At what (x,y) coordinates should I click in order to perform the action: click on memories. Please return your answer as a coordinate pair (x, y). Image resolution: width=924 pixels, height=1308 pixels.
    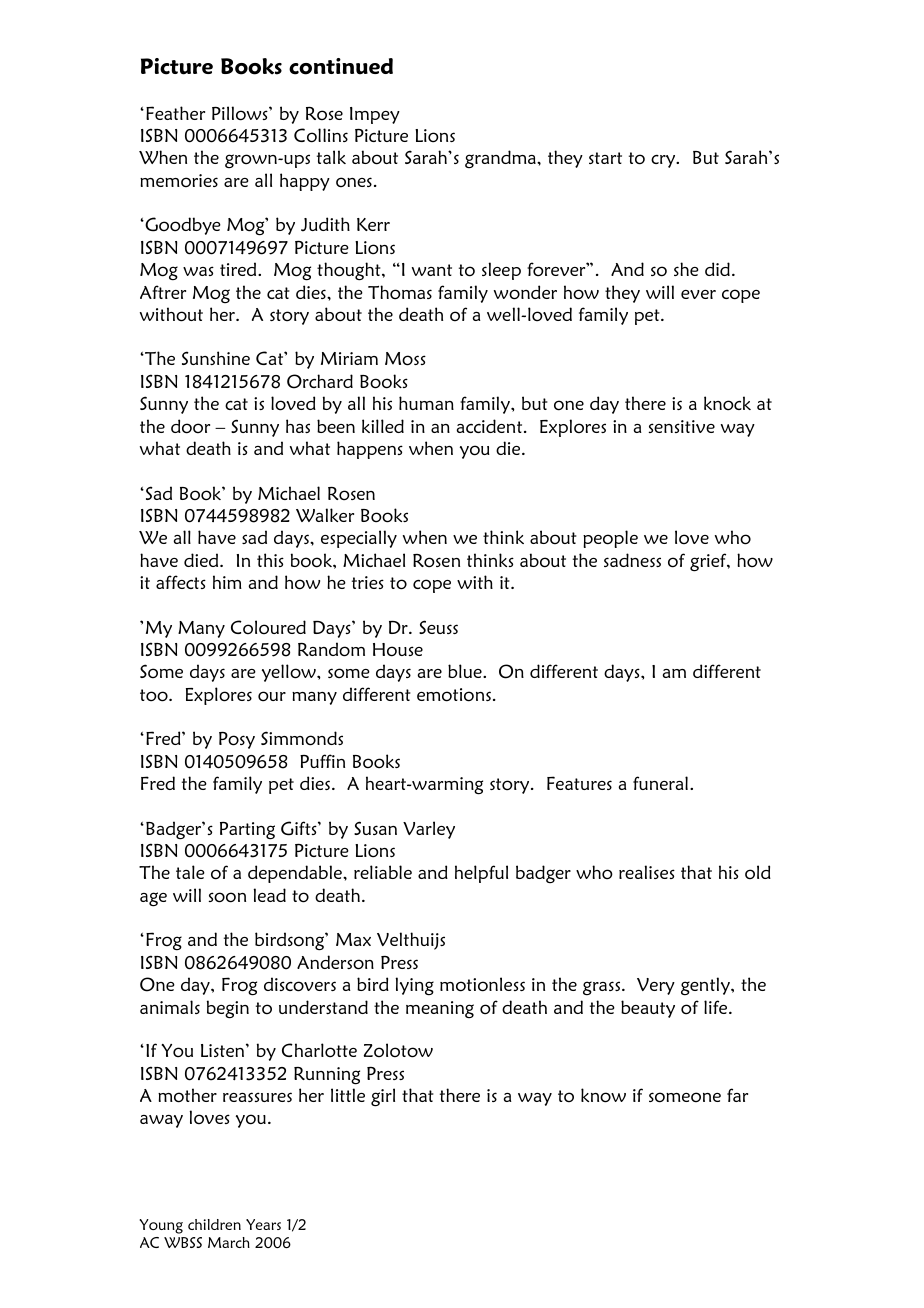
    Looking at the image, I should click on (179, 181).
